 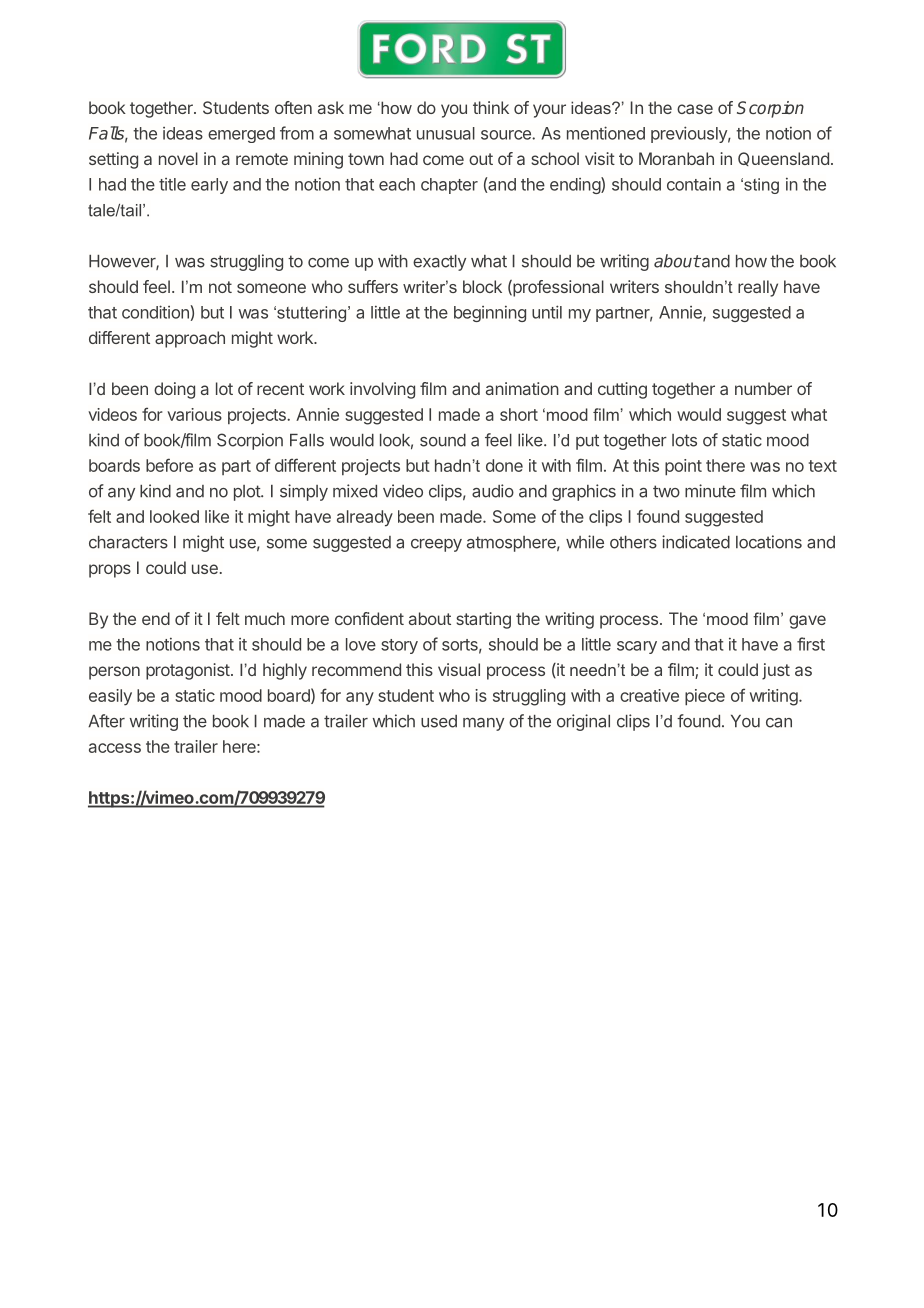 I want to click on lots, so click(x=684, y=440).
